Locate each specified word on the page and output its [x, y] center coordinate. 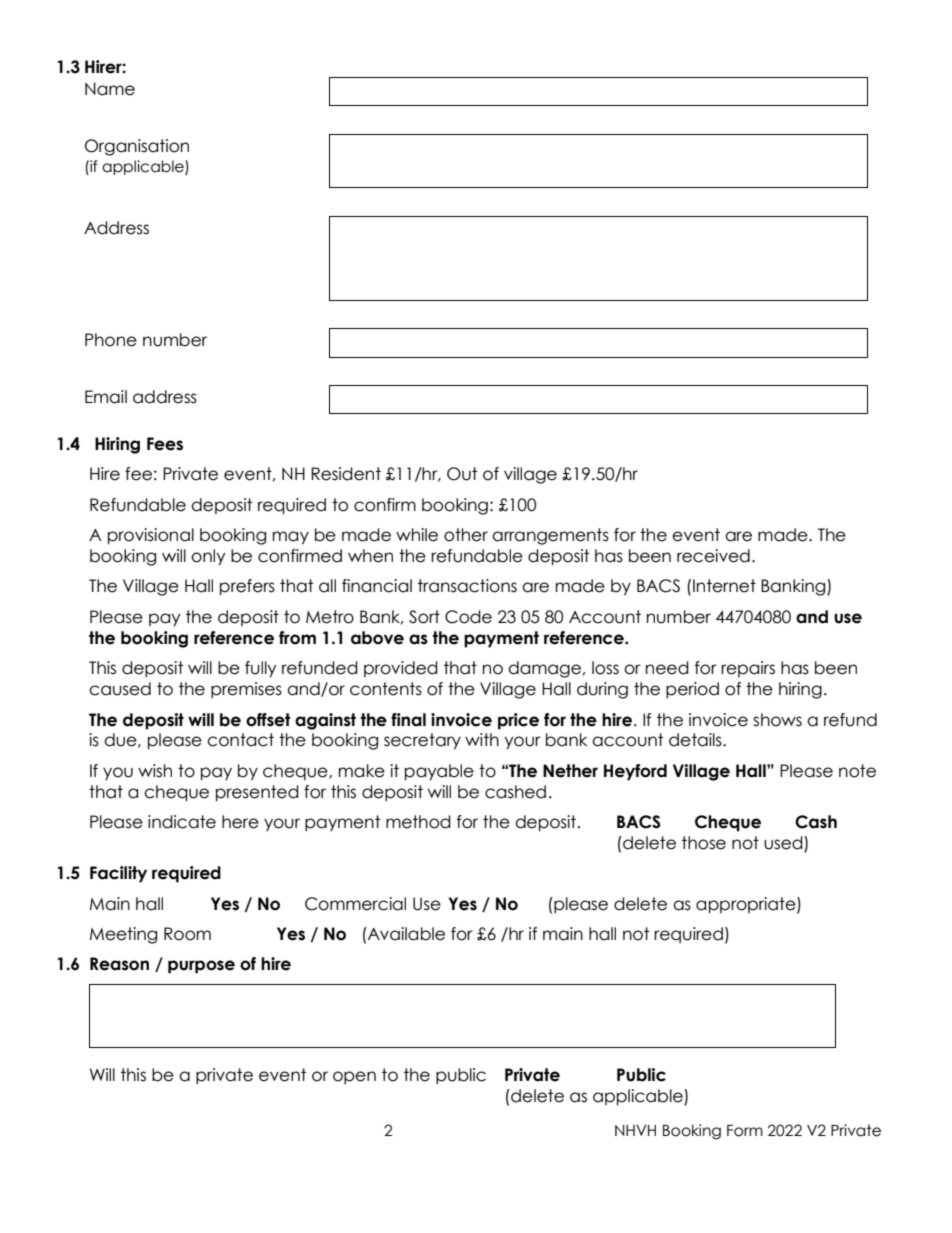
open [354, 1077]
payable [439, 772]
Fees [165, 444]
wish [155, 771]
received [713, 556]
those [704, 843]
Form [745, 1131]
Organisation [137, 147]
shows [777, 720]
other [466, 535]
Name [110, 89]
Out [462, 474]
